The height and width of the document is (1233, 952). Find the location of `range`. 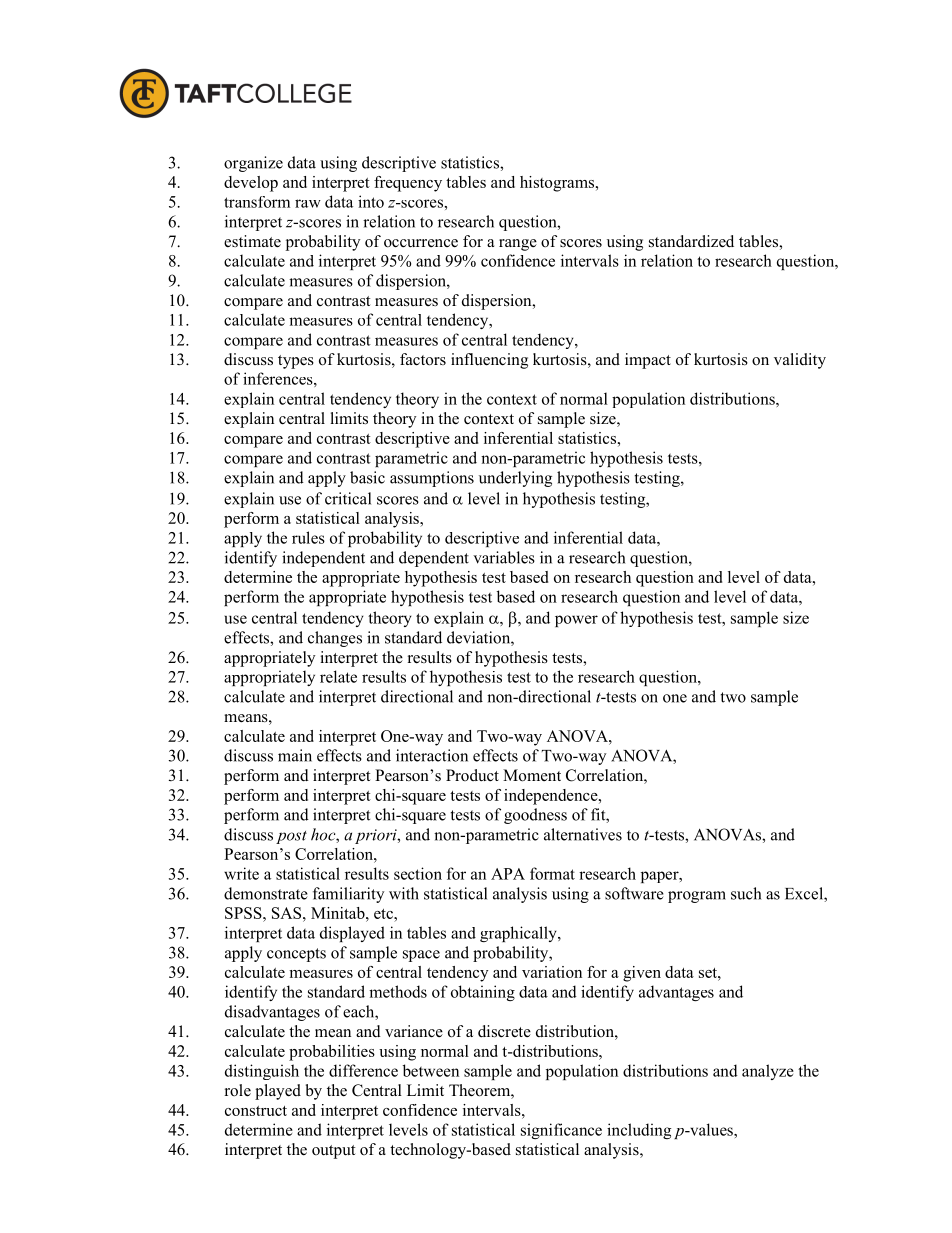

range is located at coordinates (518, 245).
